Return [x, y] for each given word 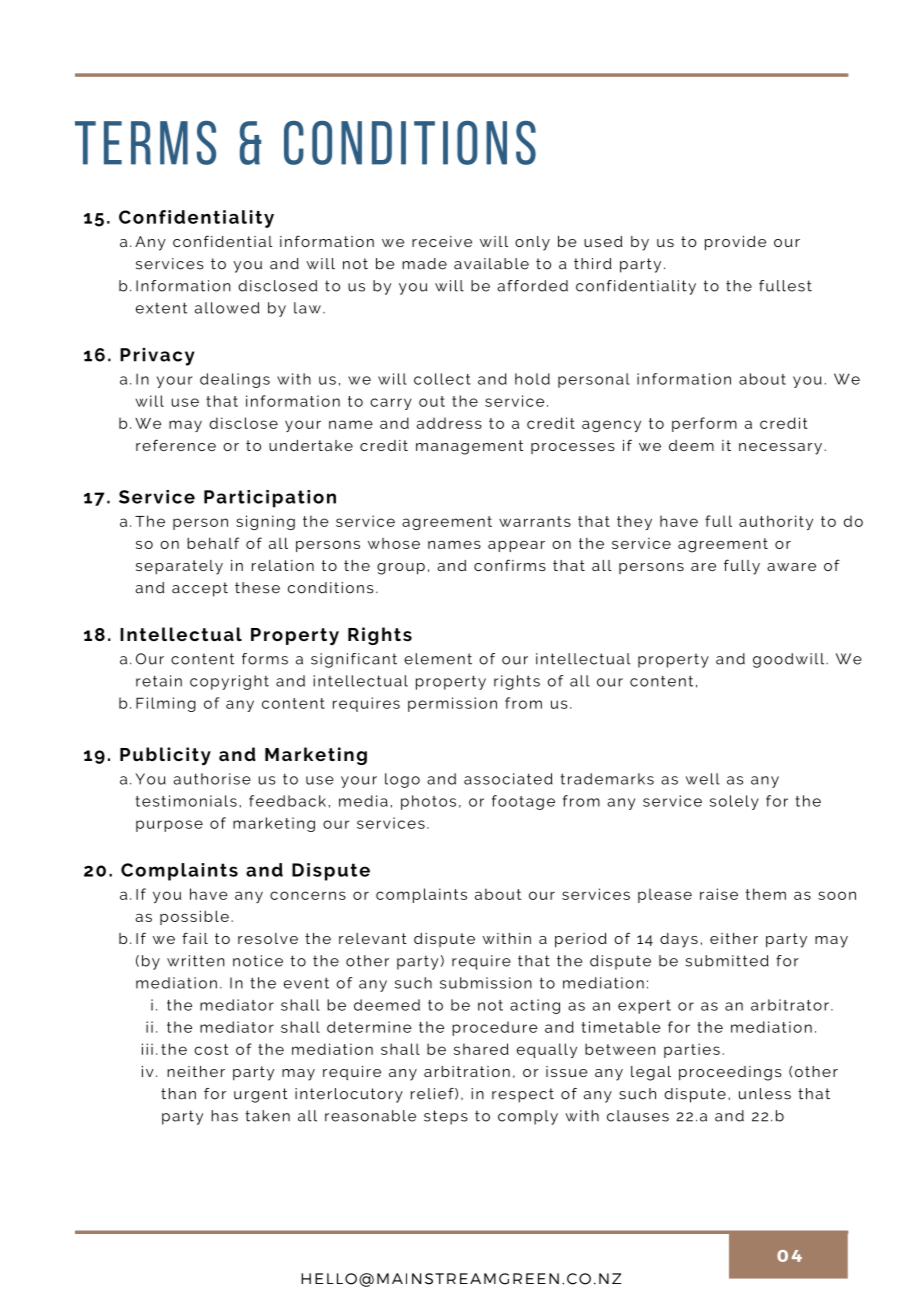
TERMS [145, 143]
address [449, 423]
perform [704, 424]
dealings [235, 380]
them [766, 894]
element [438, 659]
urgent [261, 1095]
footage [523, 802]
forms [265, 659]
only [532, 243]
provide [735, 243]
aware [791, 567]
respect [523, 1095]
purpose [169, 826]
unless [765, 1094]
